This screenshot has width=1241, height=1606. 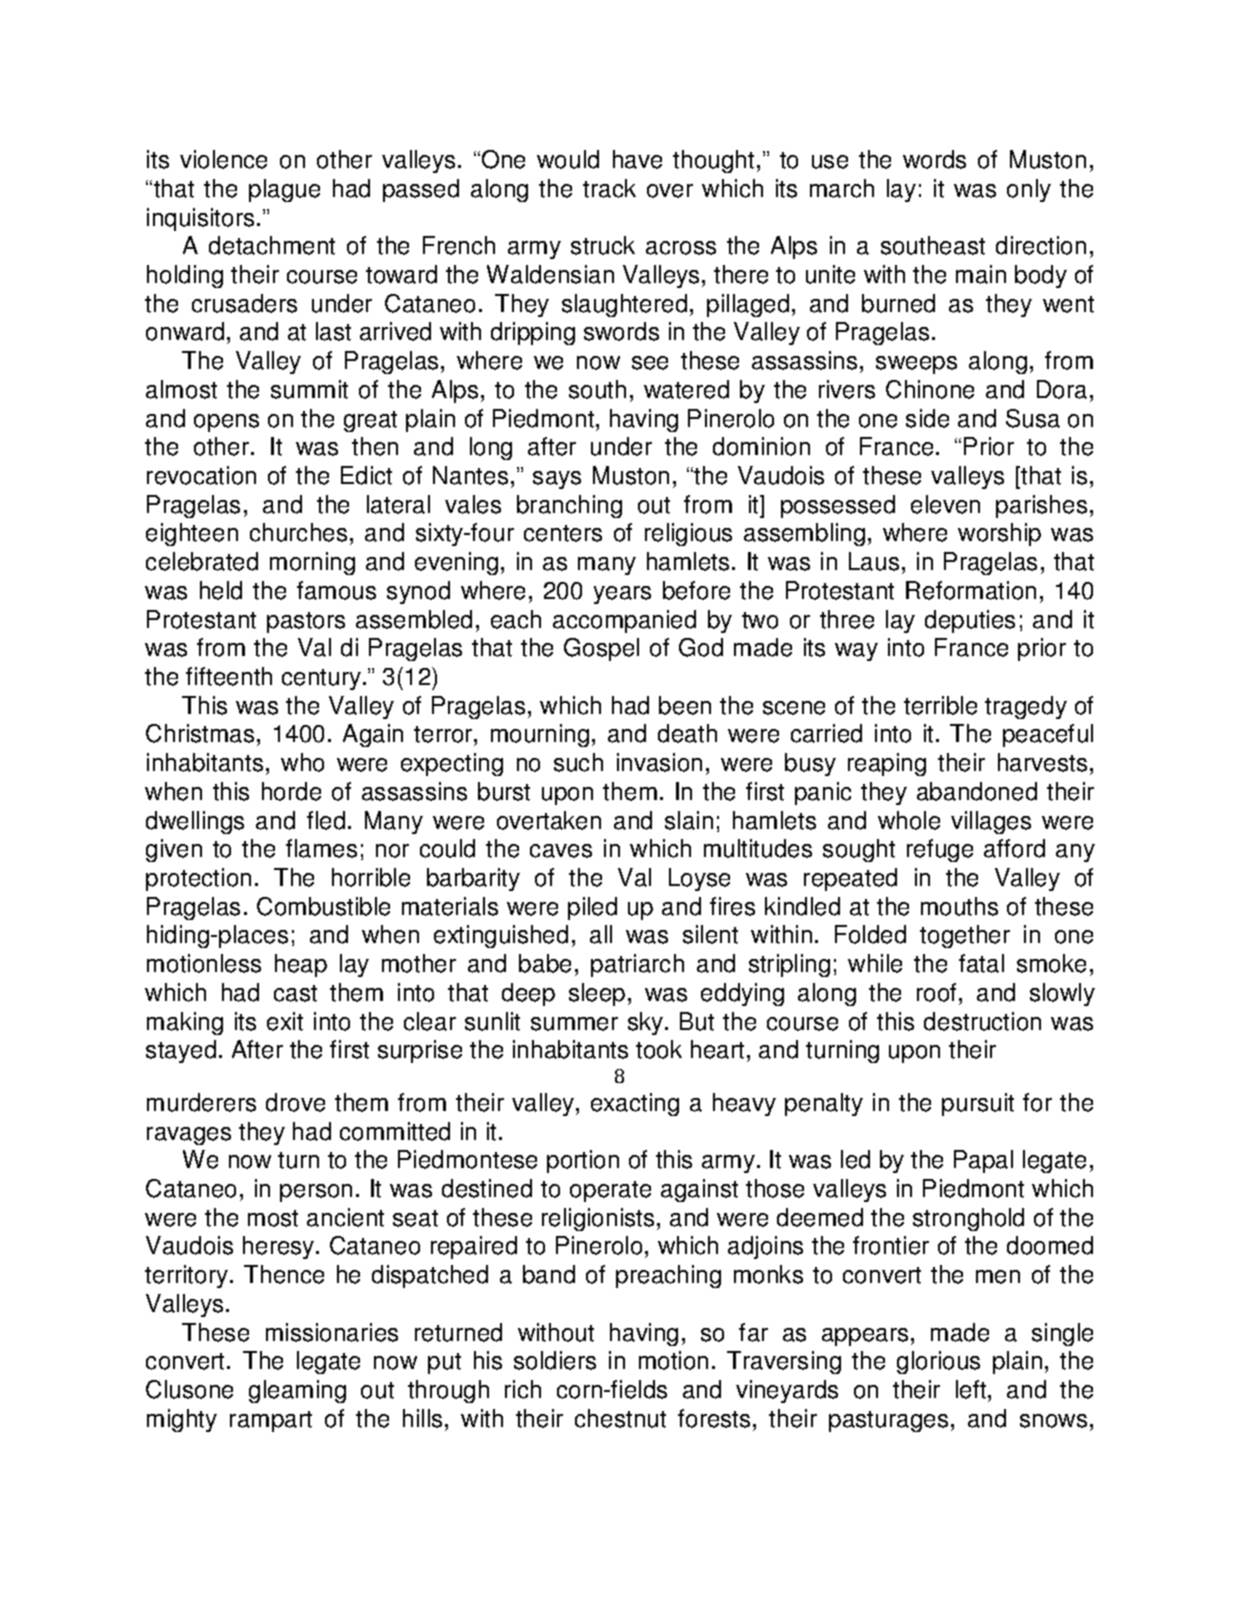 What do you see at coordinates (972, 1389) in the screenshot?
I see `left` at bounding box center [972, 1389].
